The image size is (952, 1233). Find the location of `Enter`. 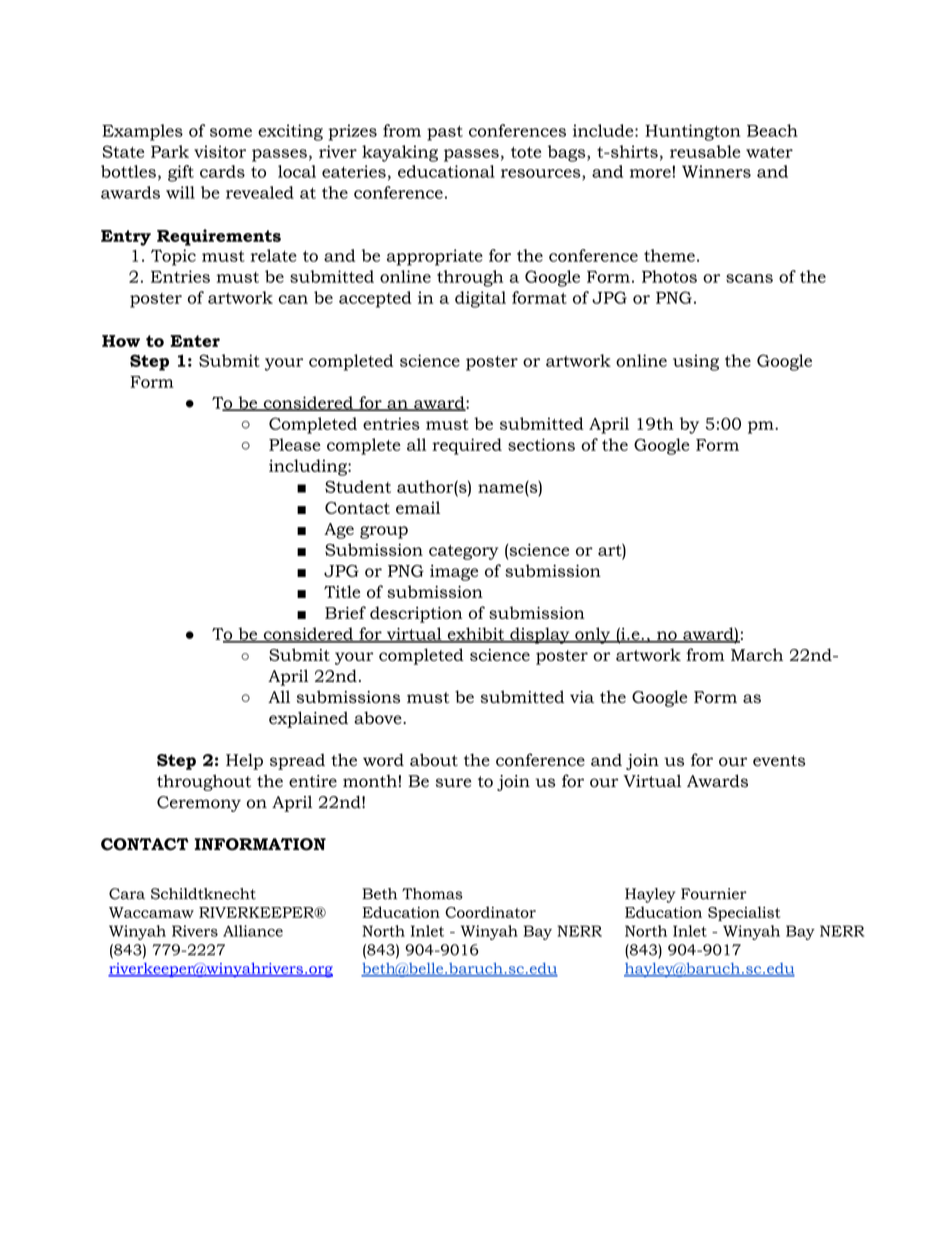

Enter is located at coordinates (195, 341).
